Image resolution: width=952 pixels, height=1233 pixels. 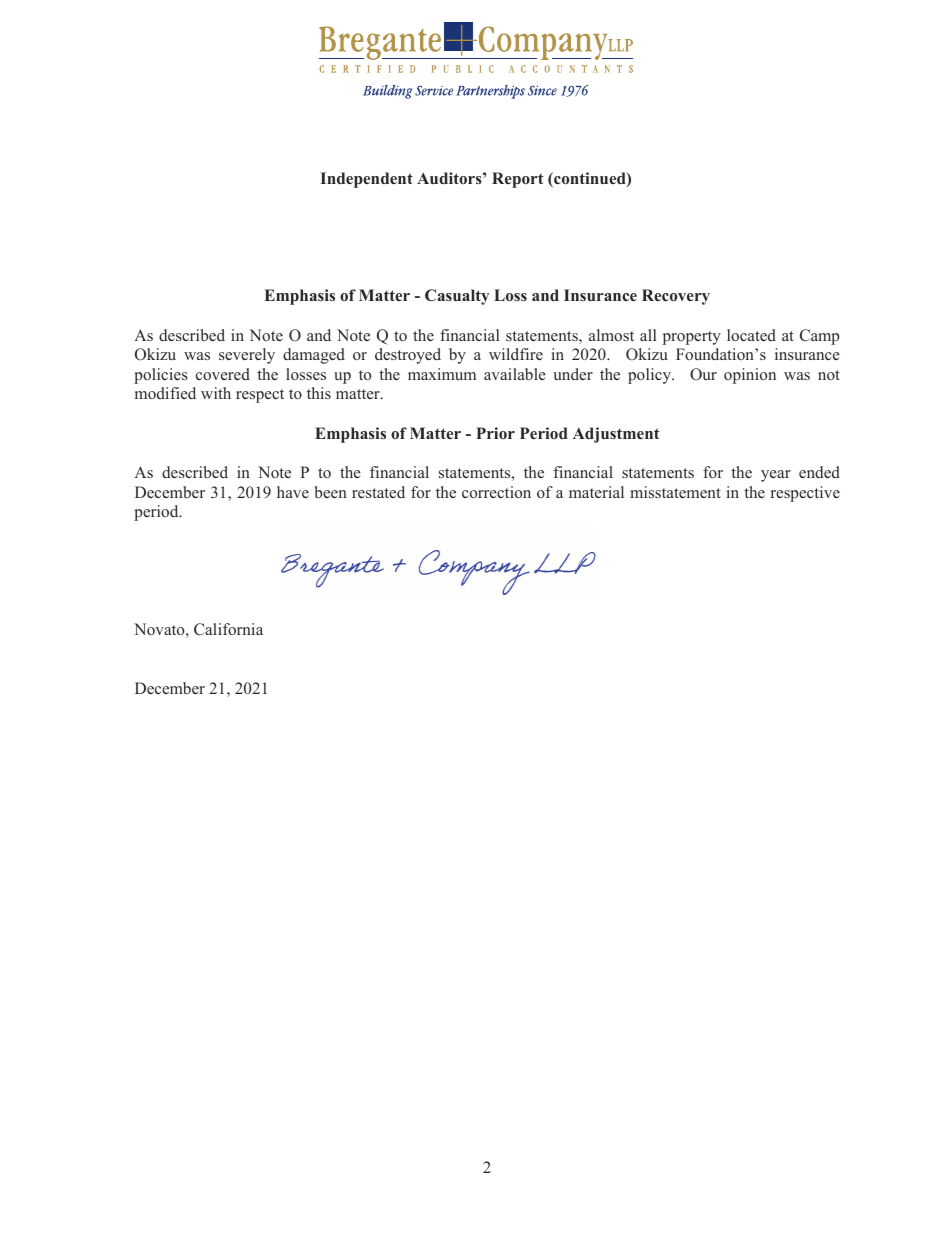 I want to click on severely, so click(x=247, y=356).
